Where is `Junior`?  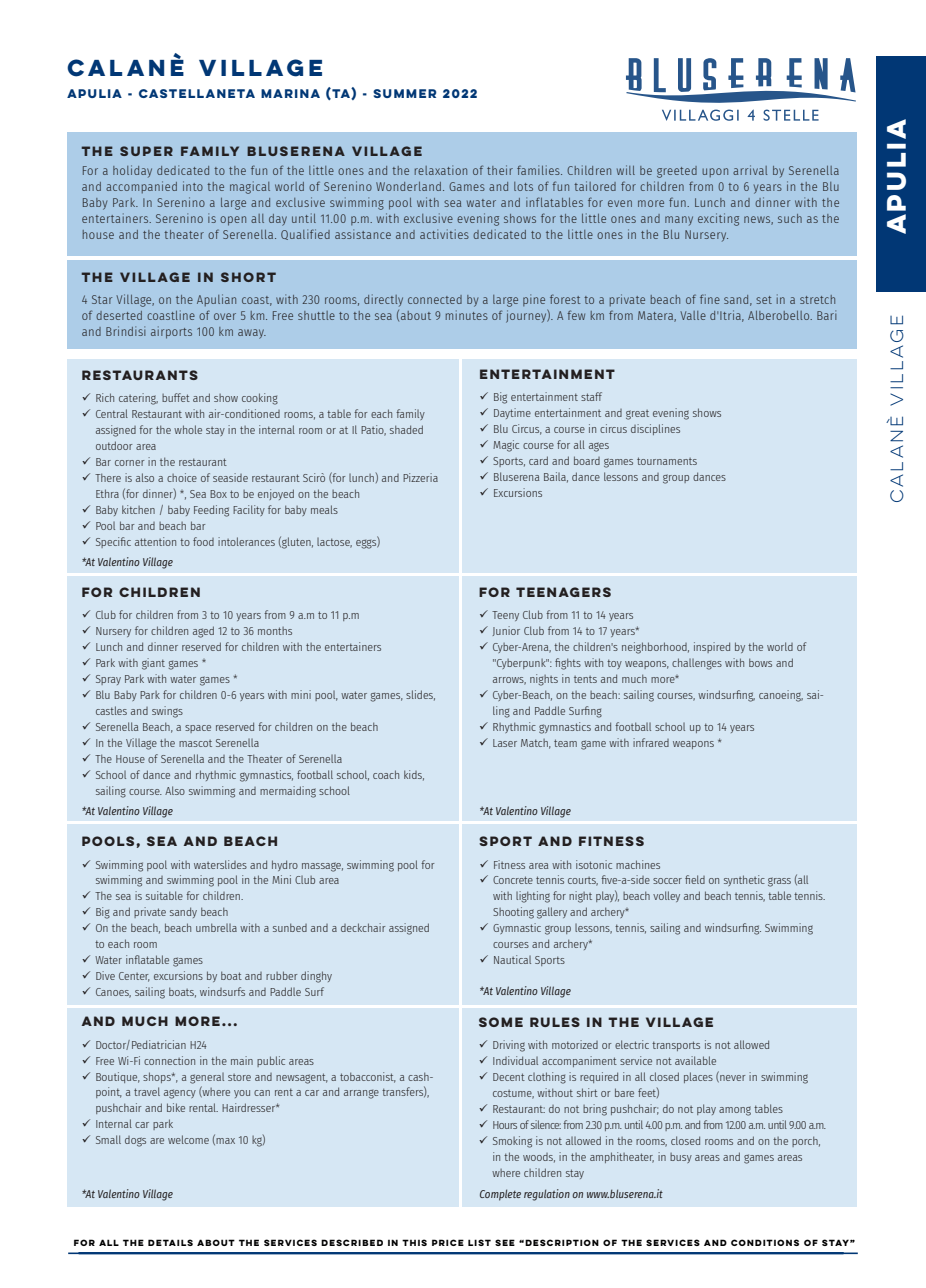 Junior is located at coordinates (506, 631).
